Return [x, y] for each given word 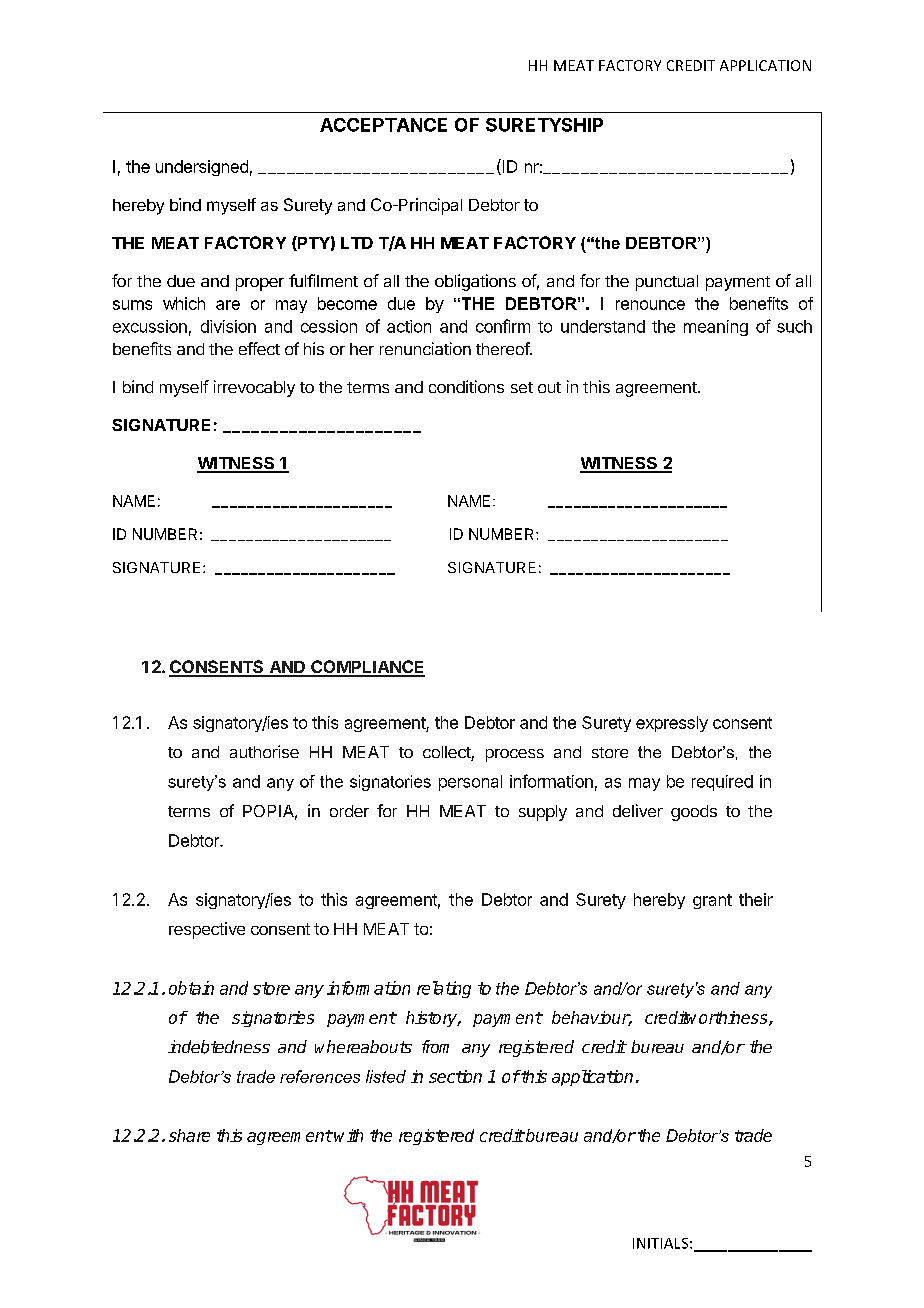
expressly [672, 724]
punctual [667, 283]
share [189, 1135]
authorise [264, 751]
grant [712, 901]
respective [207, 930]
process [515, 755]
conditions [466, 386]
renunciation [425, 348]
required [722, 783]
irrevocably [254, 388]
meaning [716, 328]
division [228, 326]
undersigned [202, 168]
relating [444, 989]
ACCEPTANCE [383, 125]
